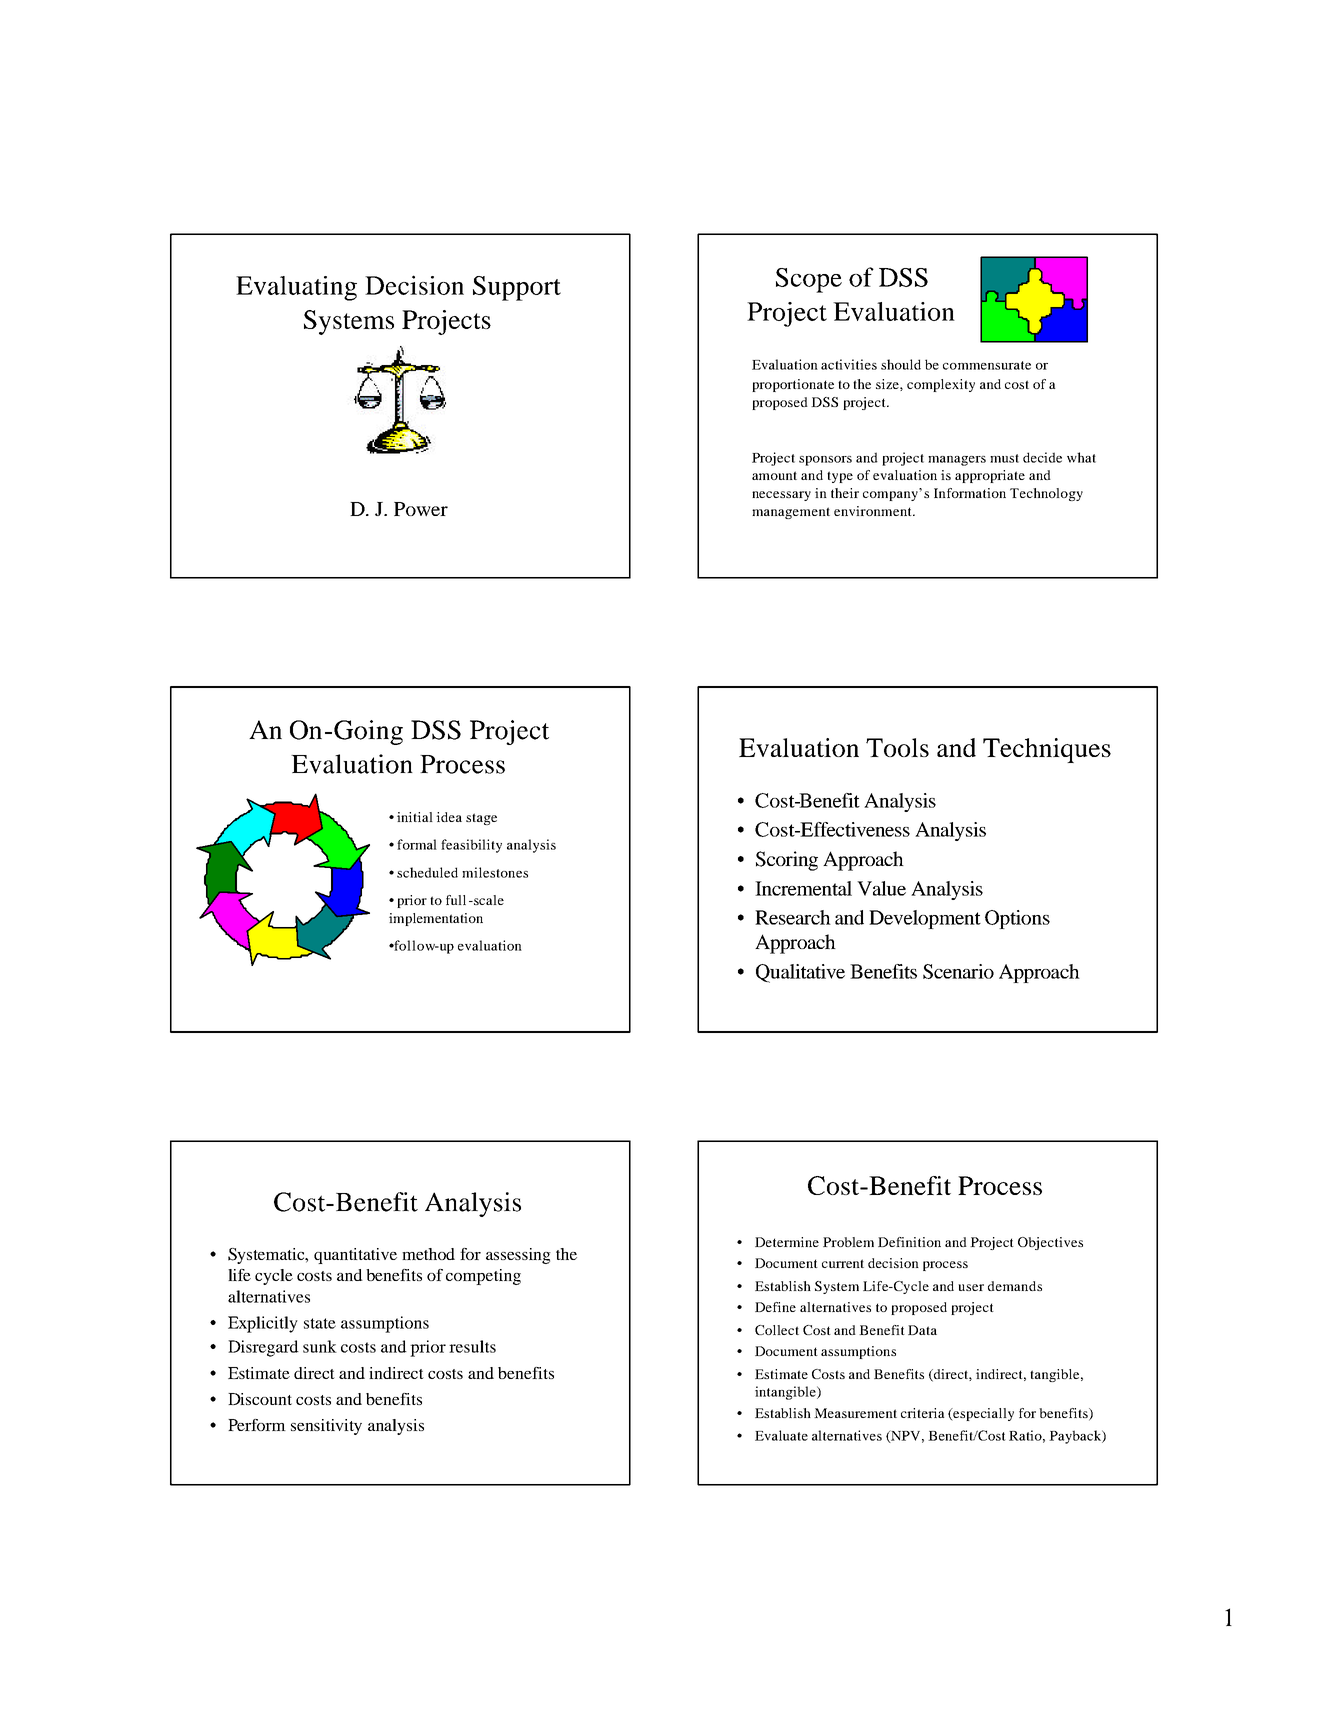  Describe the element at coordinates (958, 971) in the screenshot. I see `Scenario` at that location.
